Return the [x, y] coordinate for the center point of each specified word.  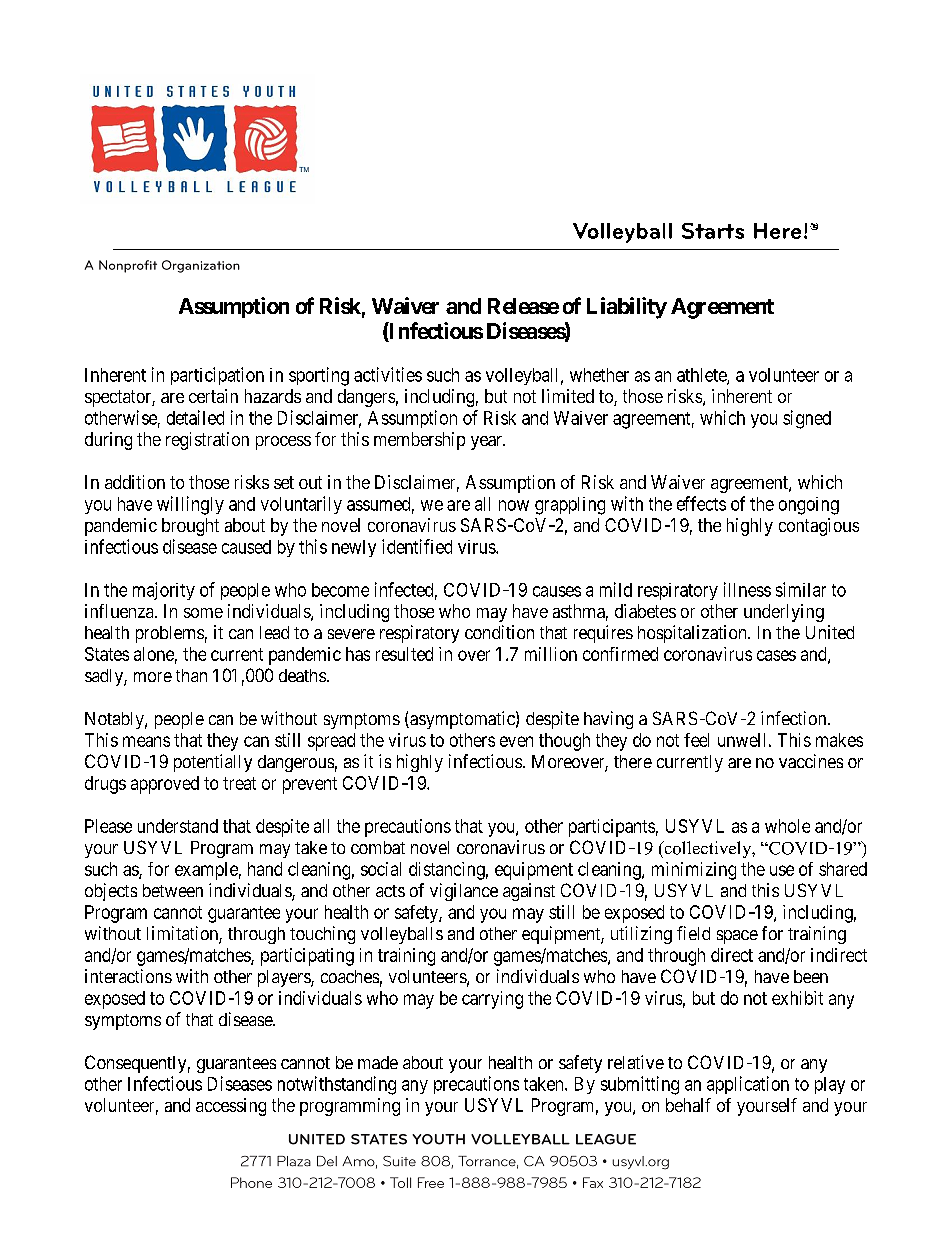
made [378, 1062]
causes [557, 591]
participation [217, 376]
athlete [702, 376]
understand [178, 826]
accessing [231, 1107]
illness [747, 589]
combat [378, 847]
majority [164, 591]
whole [787, 826]
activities [388, 374]
